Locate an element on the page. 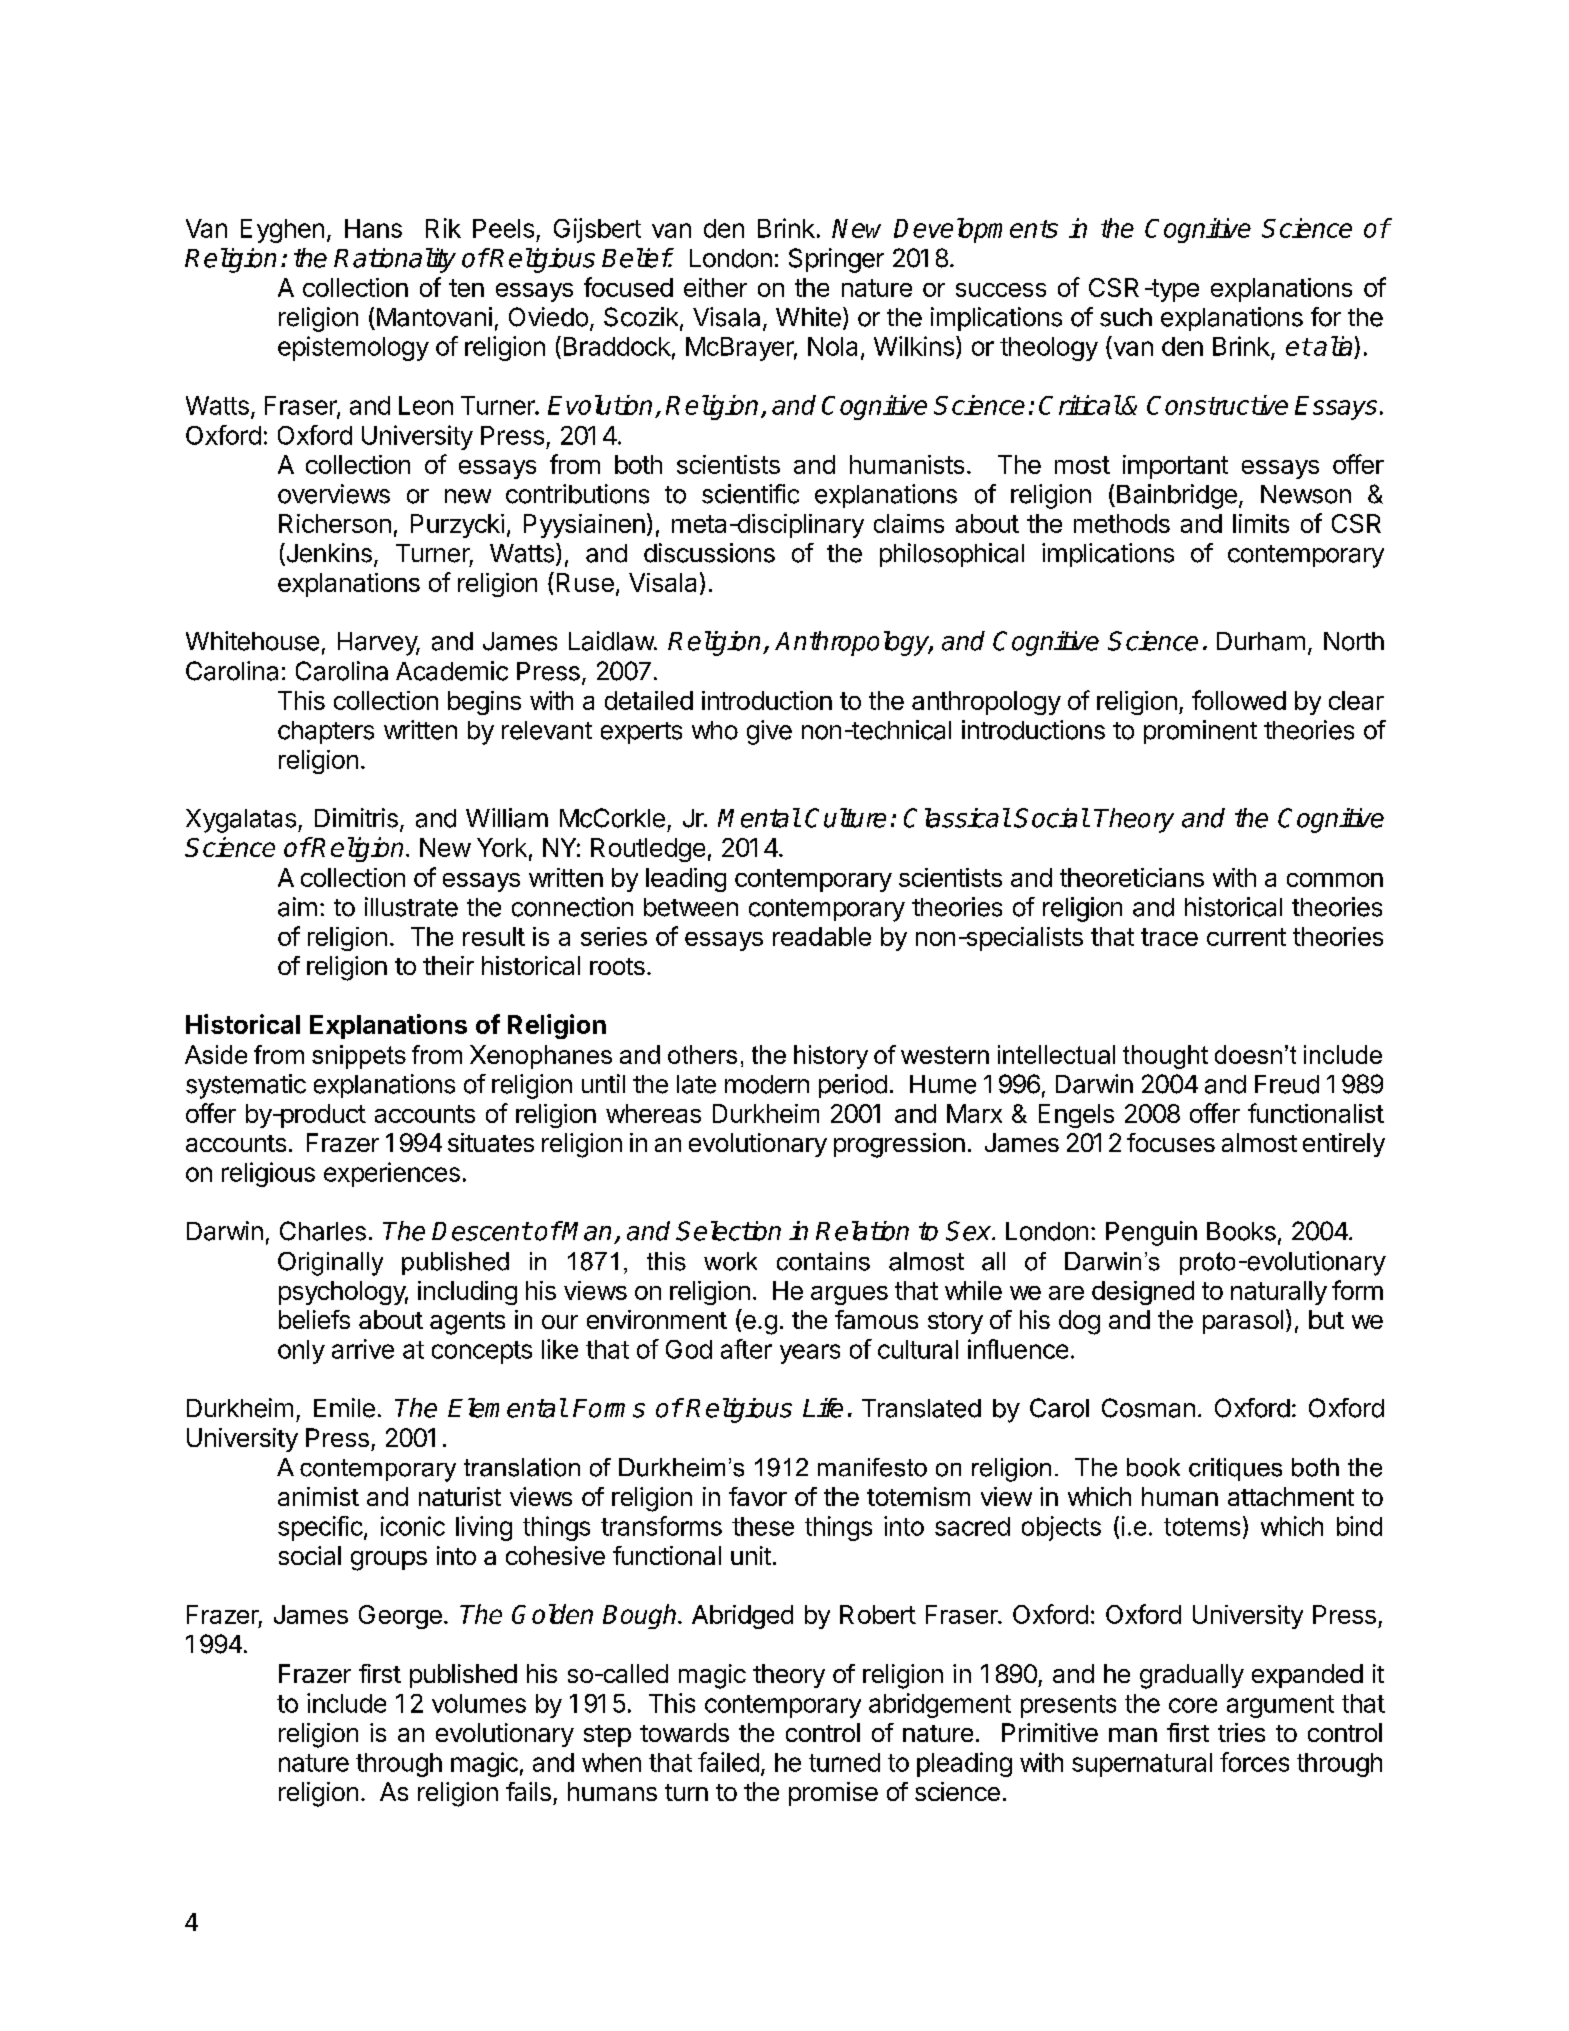  tries is located at coordinates (1241, 1732).
